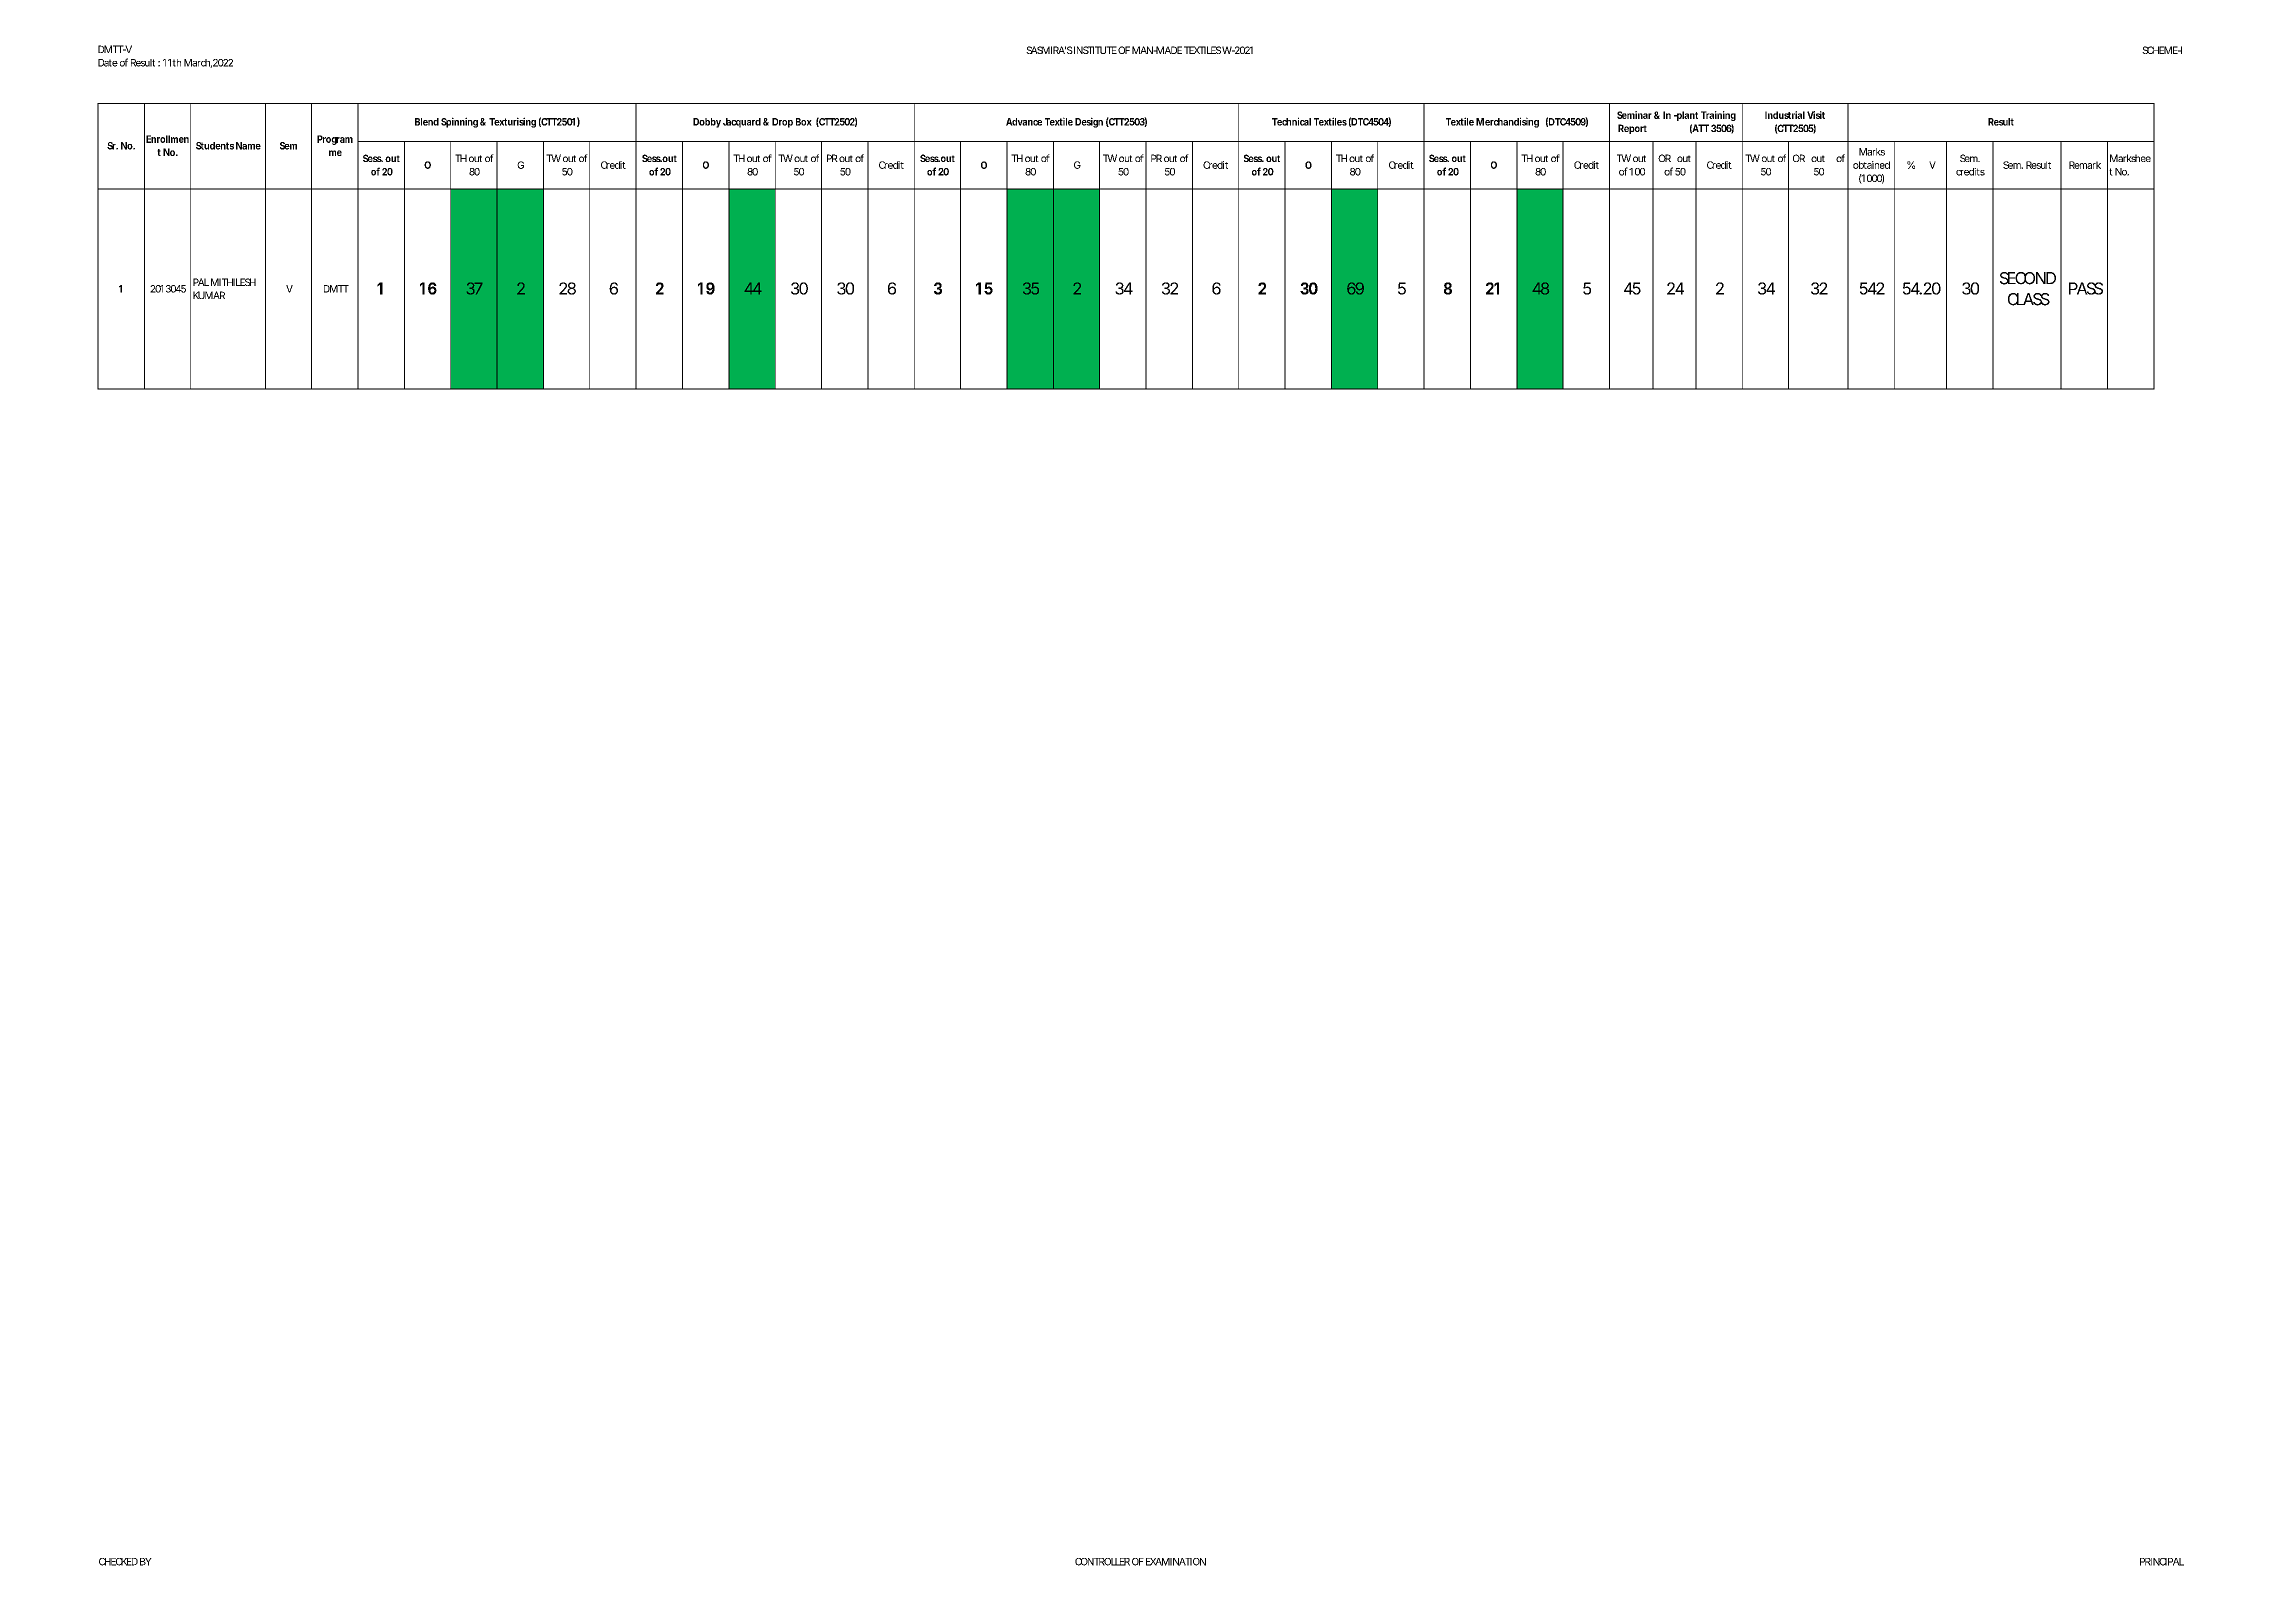  I want to click on Design, so click(1089, 122).
